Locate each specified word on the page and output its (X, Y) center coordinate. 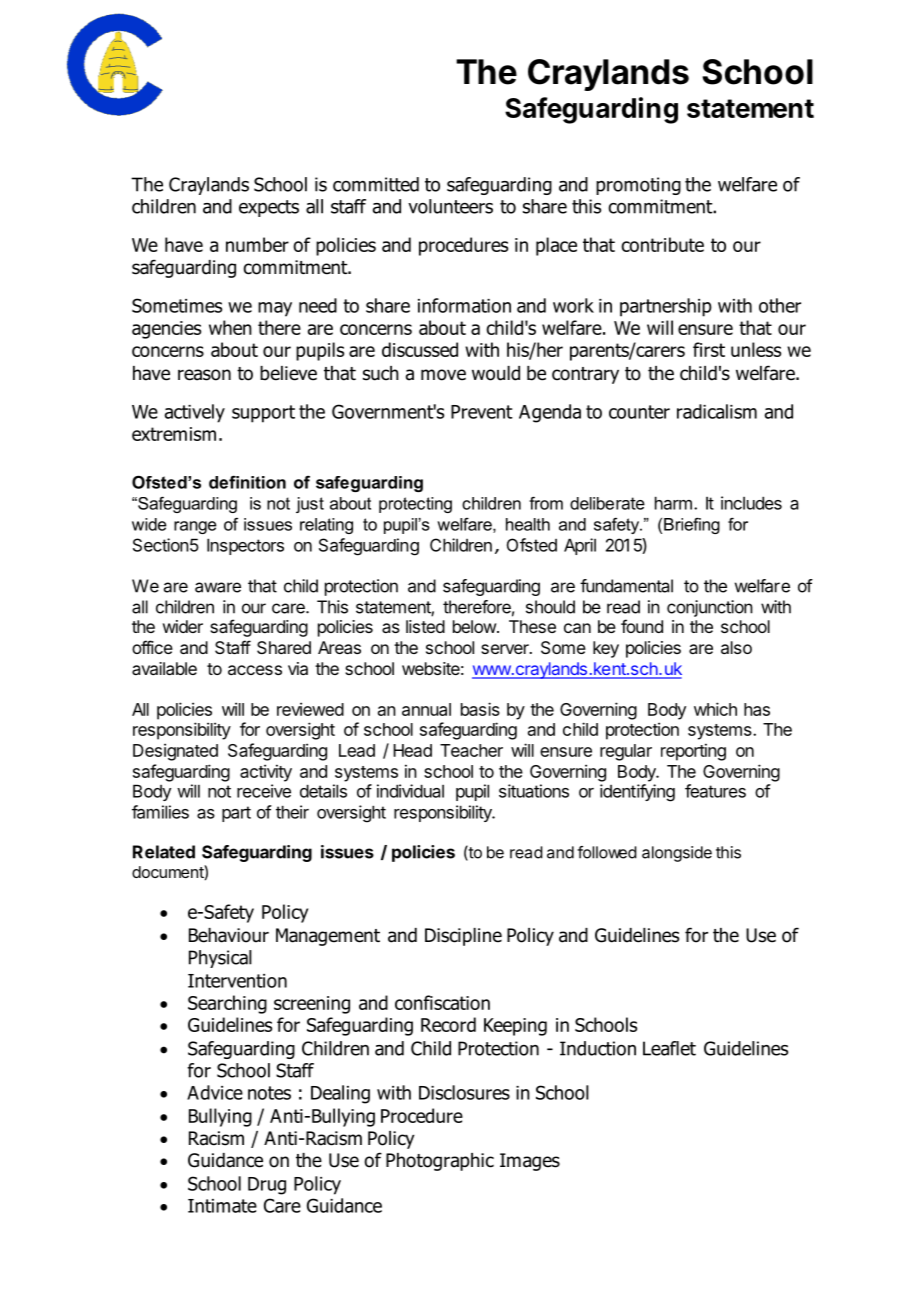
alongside (677, 854)
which (715, 709)
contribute (662, 244)
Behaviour (229, 935)
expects (269, 208)
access (255, 670)
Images (530, 1162)
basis (480, 709)
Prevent (482, 412)
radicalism (717, 411)
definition (247, 482)
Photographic (440, 1162)
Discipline (463, 937)
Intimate (222, 1206)
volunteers (450, 206)
